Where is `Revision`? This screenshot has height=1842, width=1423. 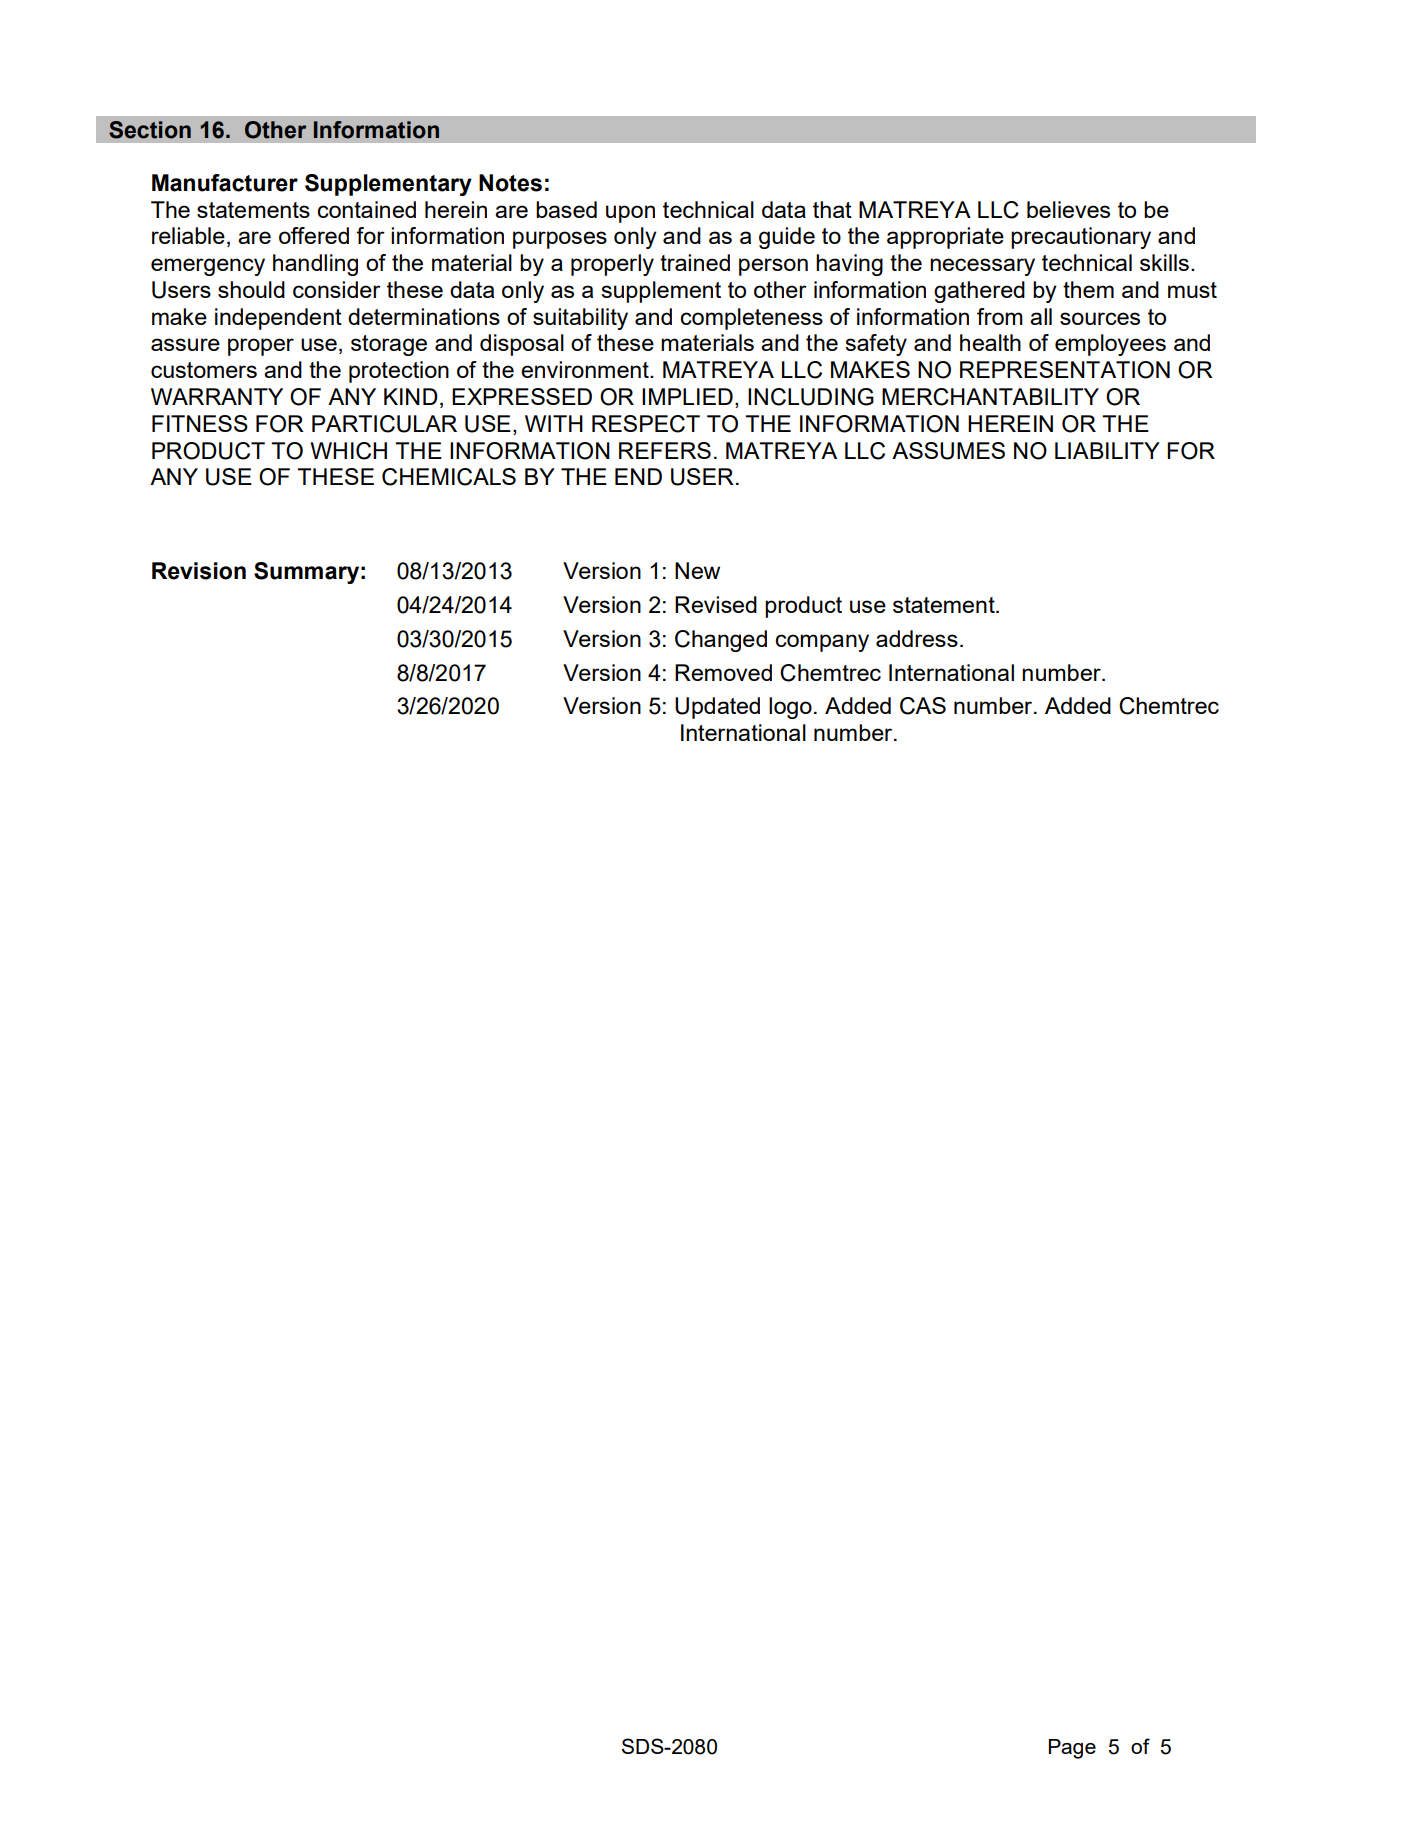 Revision is located at coordinates (199, 571).
